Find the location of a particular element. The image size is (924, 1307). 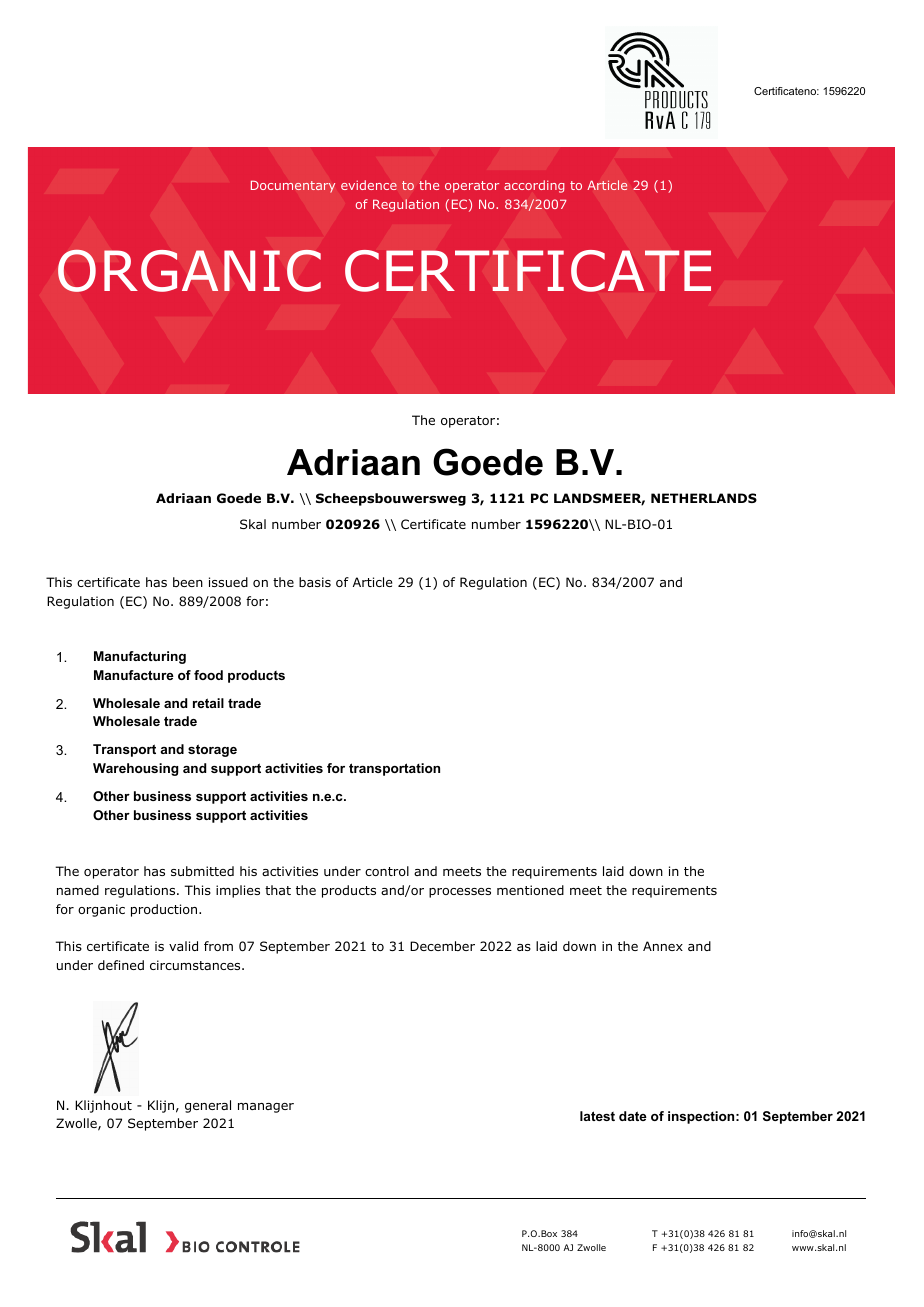

evidence is located at coordinates (369, 185).
